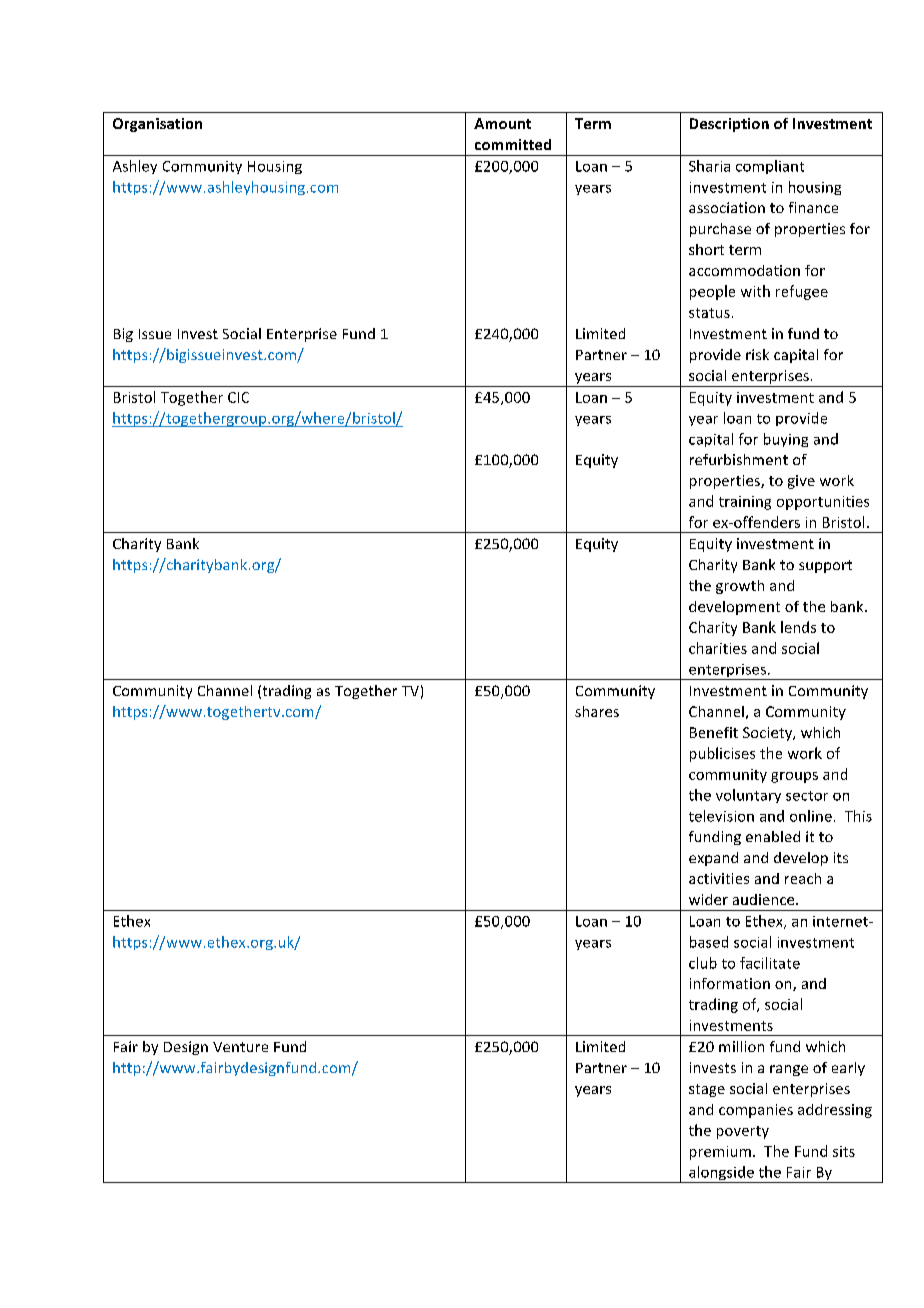 The image size is (924, 1308). What do you see at coordinates (238, 397) in the document?
I see `CIC` at bounding box center [238, 397].
